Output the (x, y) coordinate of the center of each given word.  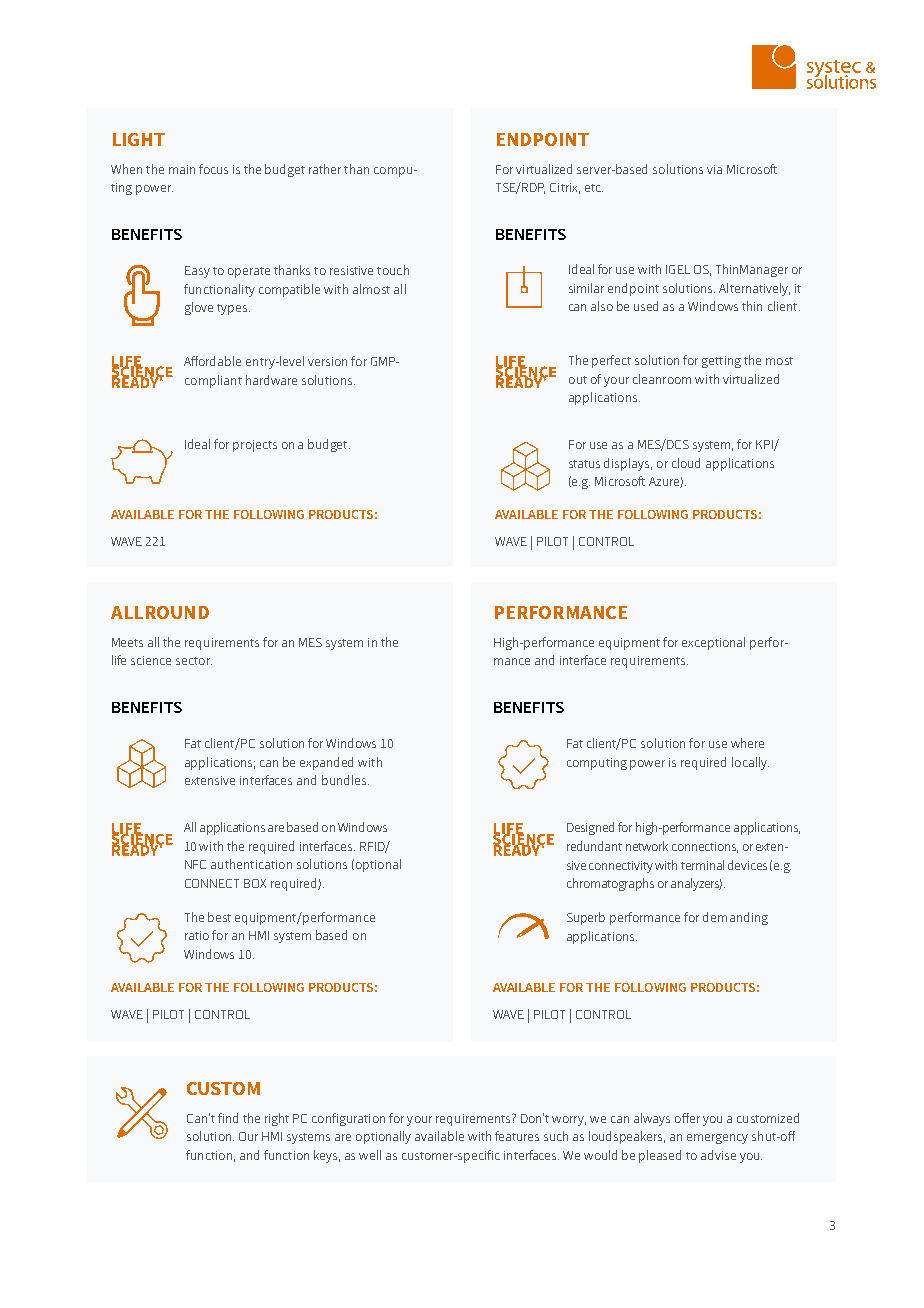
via (714, 169)
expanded (326, 763)
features (517, 1136)
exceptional (713, 643)
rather (325, 169)
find (228, 1118)
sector (194, 661)
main (182, 169)
